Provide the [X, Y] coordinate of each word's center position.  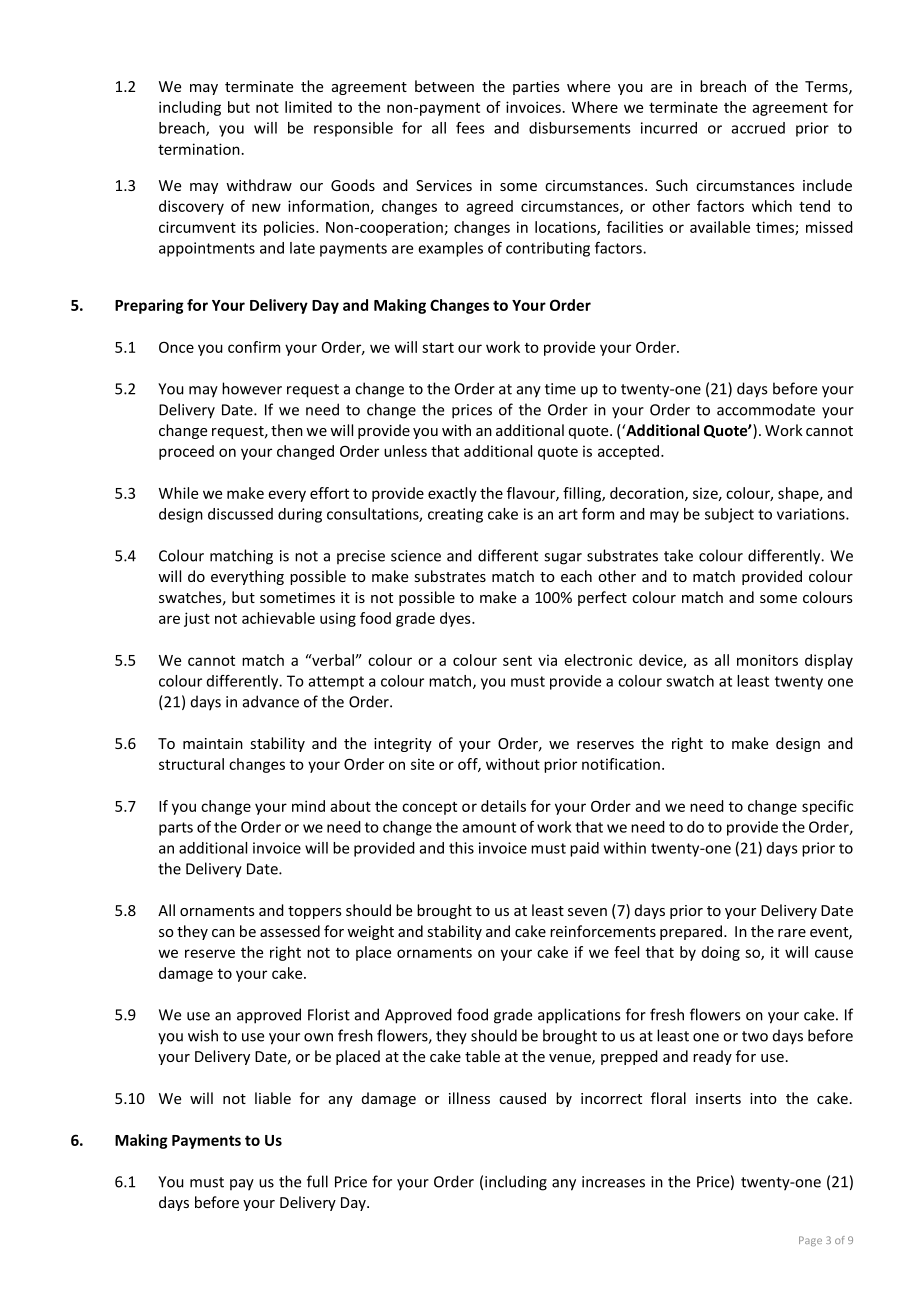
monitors [767, 660]
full [317, 1181]
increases [613, 1182]
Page [810, 1241]
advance [271, 701]
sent [517, 661]
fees [470, 128]
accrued [758, 128]
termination [199, 149]
